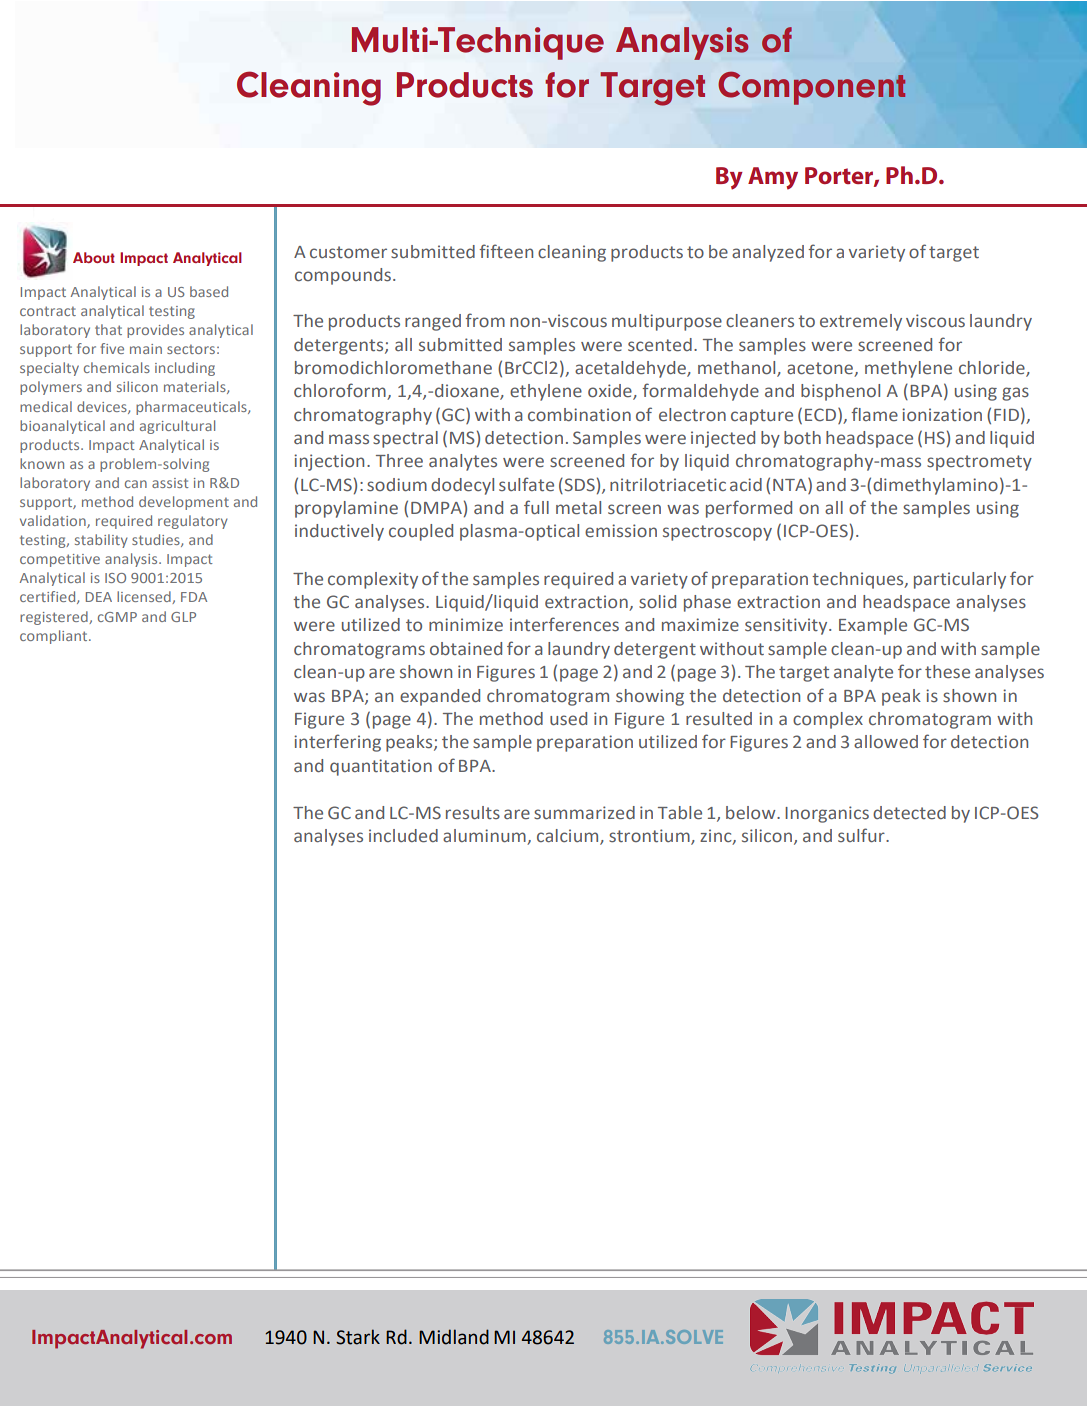  What do you see at coordinates (886, 741) in the document?
I see `allowed` at bounding box center [886, 741].
